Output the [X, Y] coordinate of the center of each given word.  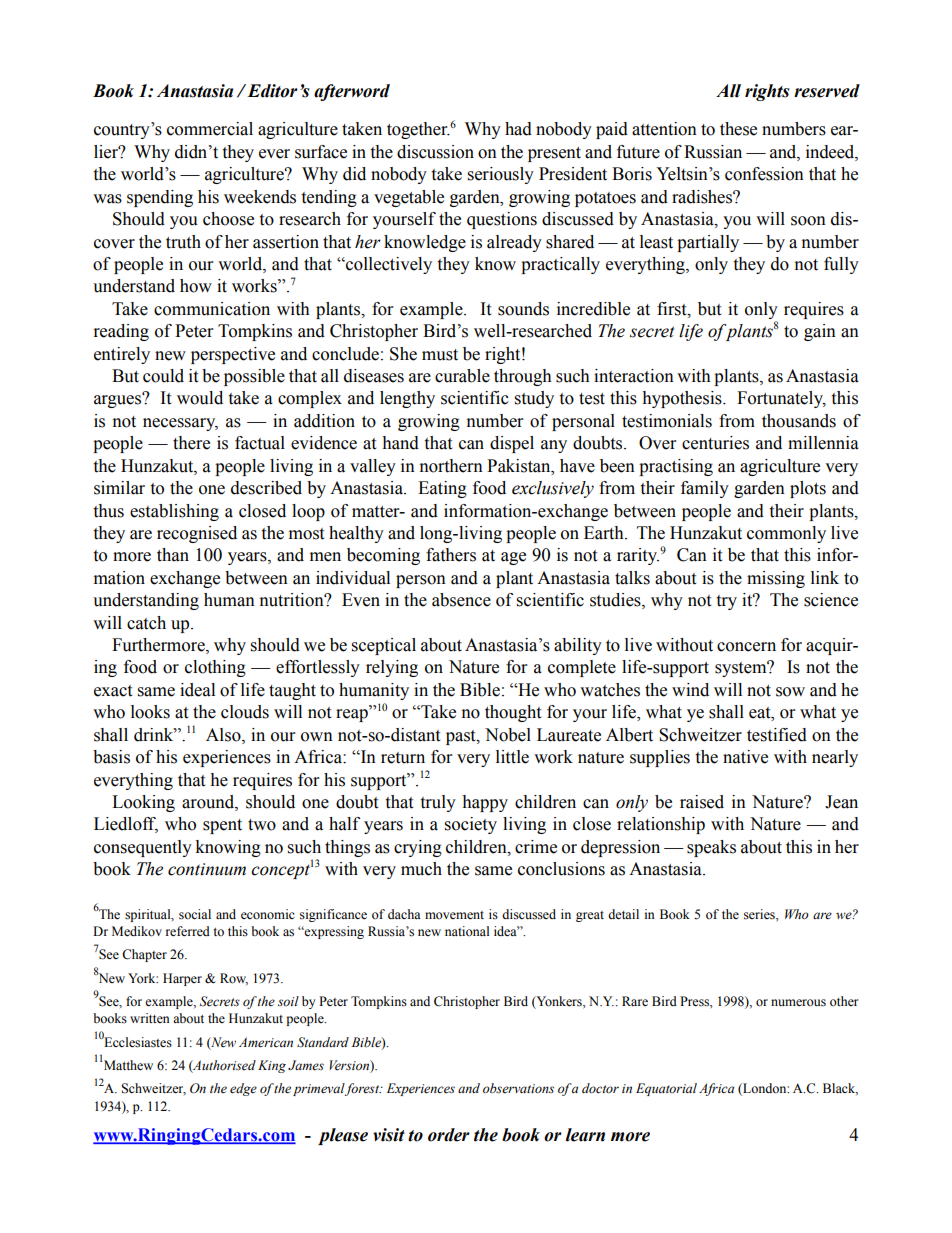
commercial [210, 129]
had [518, 129]
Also [224, 735]
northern [451, 466]
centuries [715, 443]
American [266, 1042]
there [191, 443]
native [745, 757]
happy [485, 803]
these [738, 129]
